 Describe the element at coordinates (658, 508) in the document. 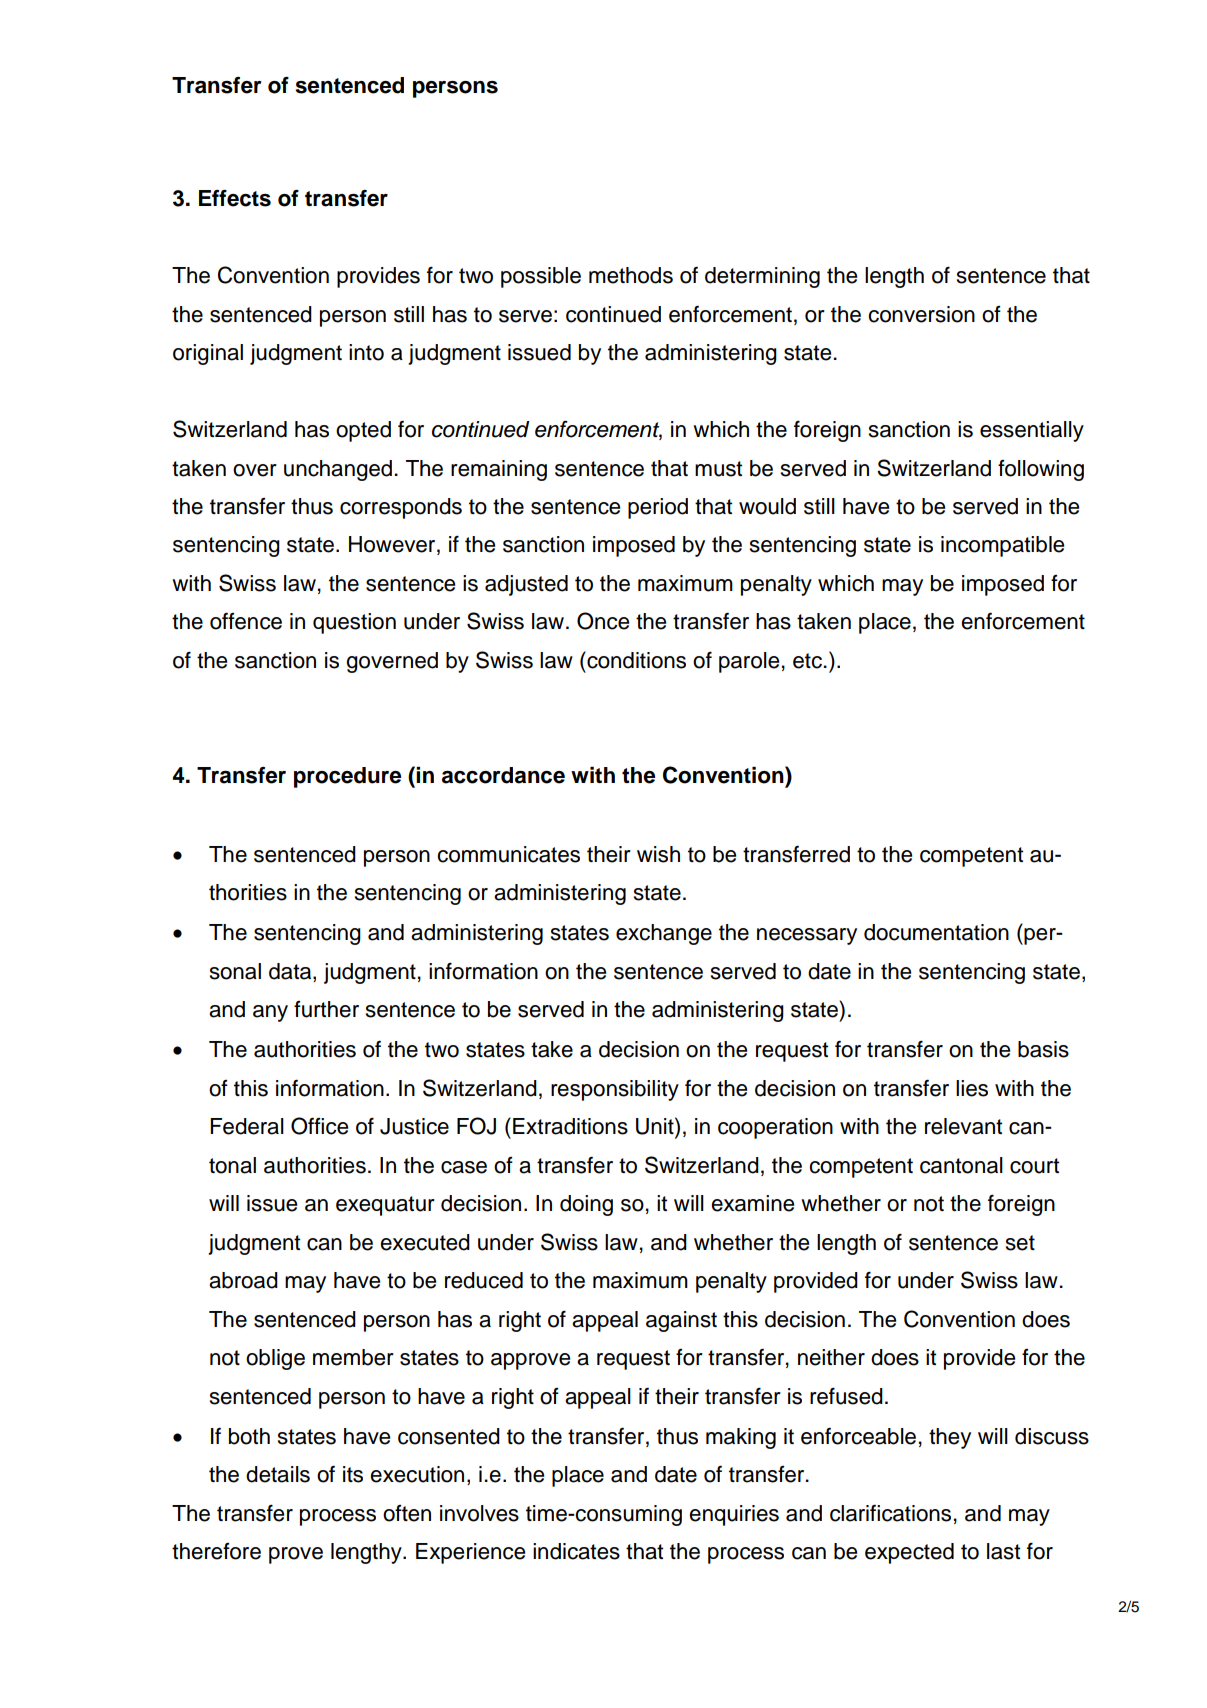

I see `period` at that location.
